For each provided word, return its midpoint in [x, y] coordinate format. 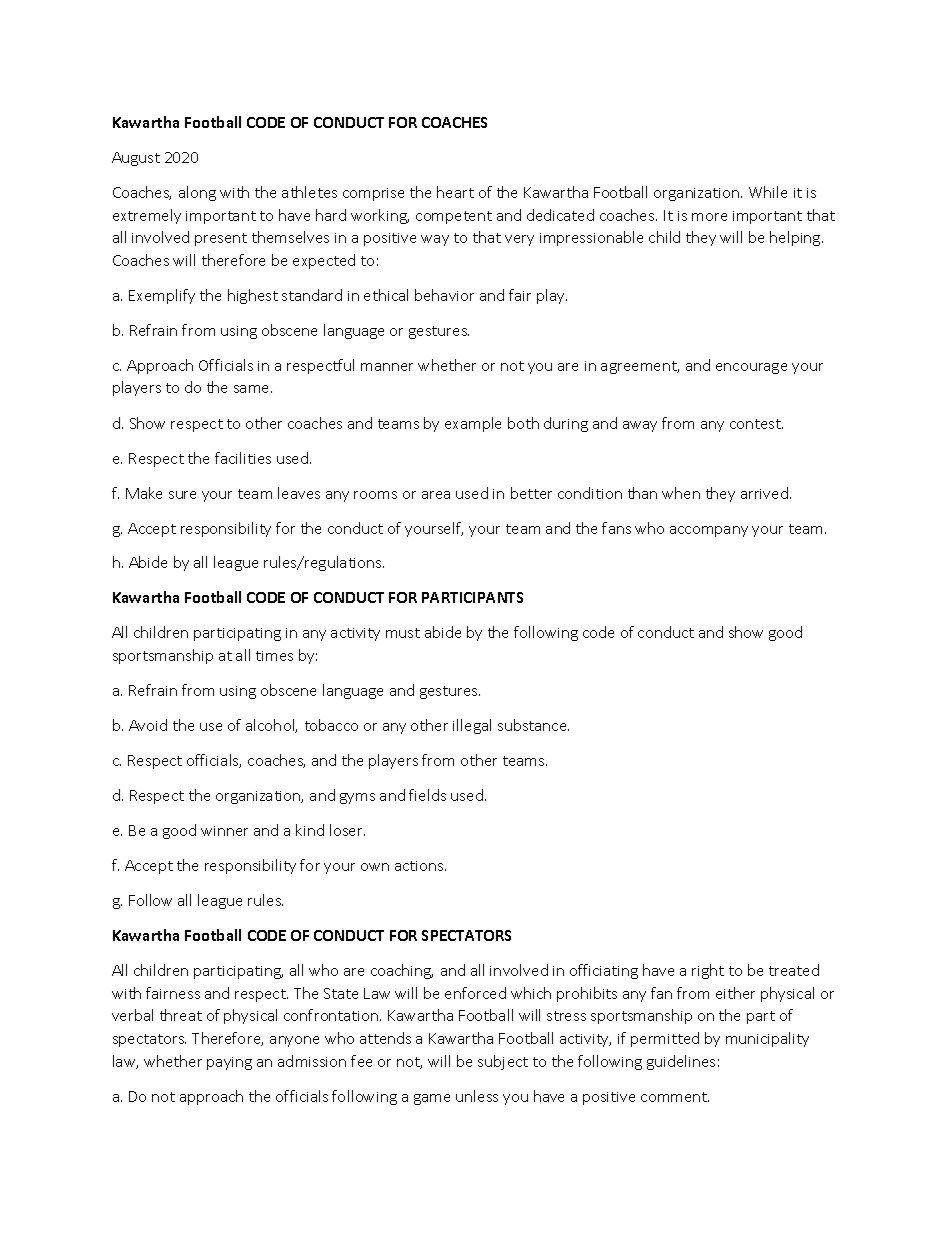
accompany [709, 531]
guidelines [681, 1062]
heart [455, 192]
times [274, 656]
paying [229, 1063]
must [403, 633]
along [197, 193]
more [709, 217]
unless [477, 1096]
